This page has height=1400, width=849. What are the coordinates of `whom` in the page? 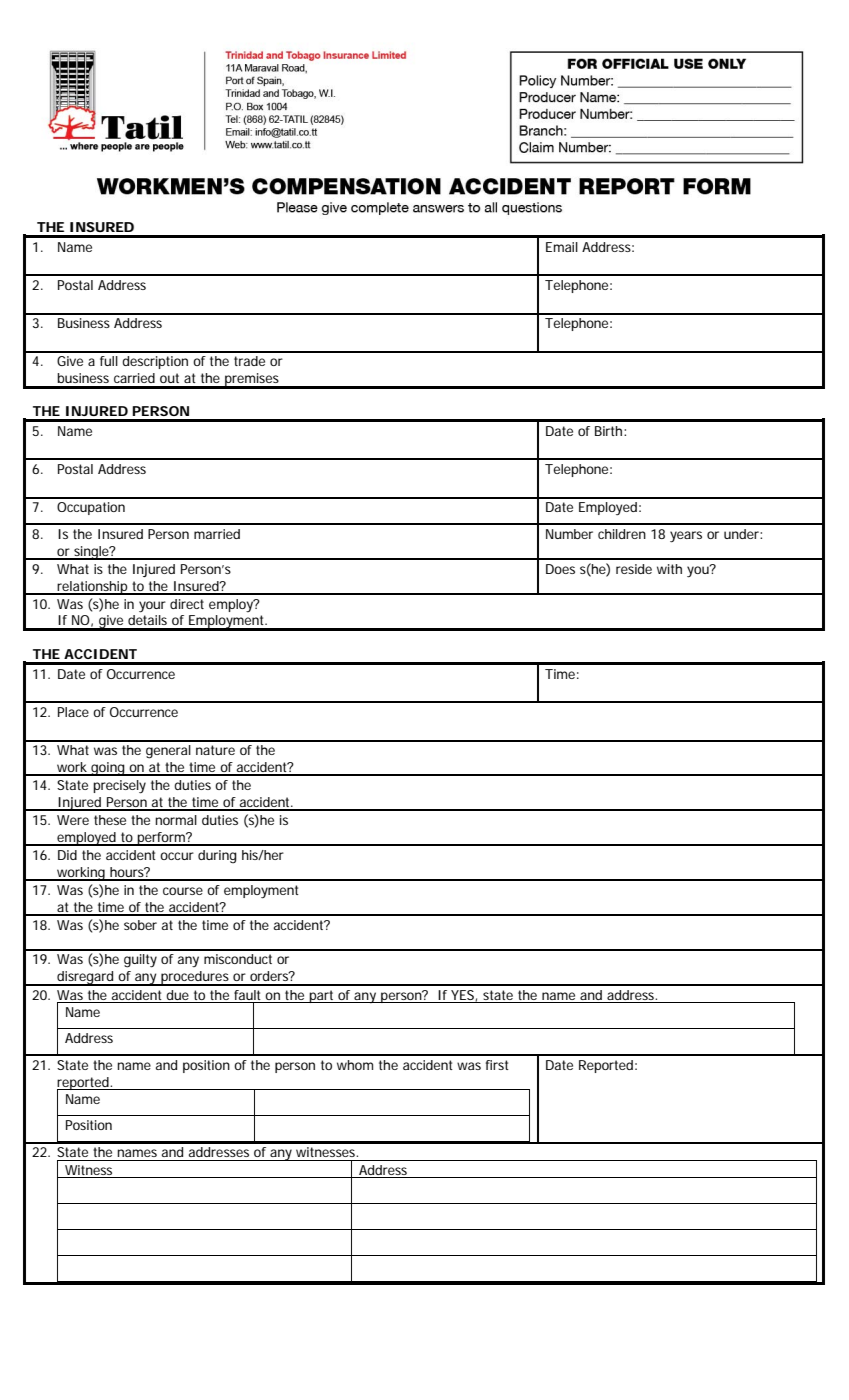 It's located at (355, 1065).
